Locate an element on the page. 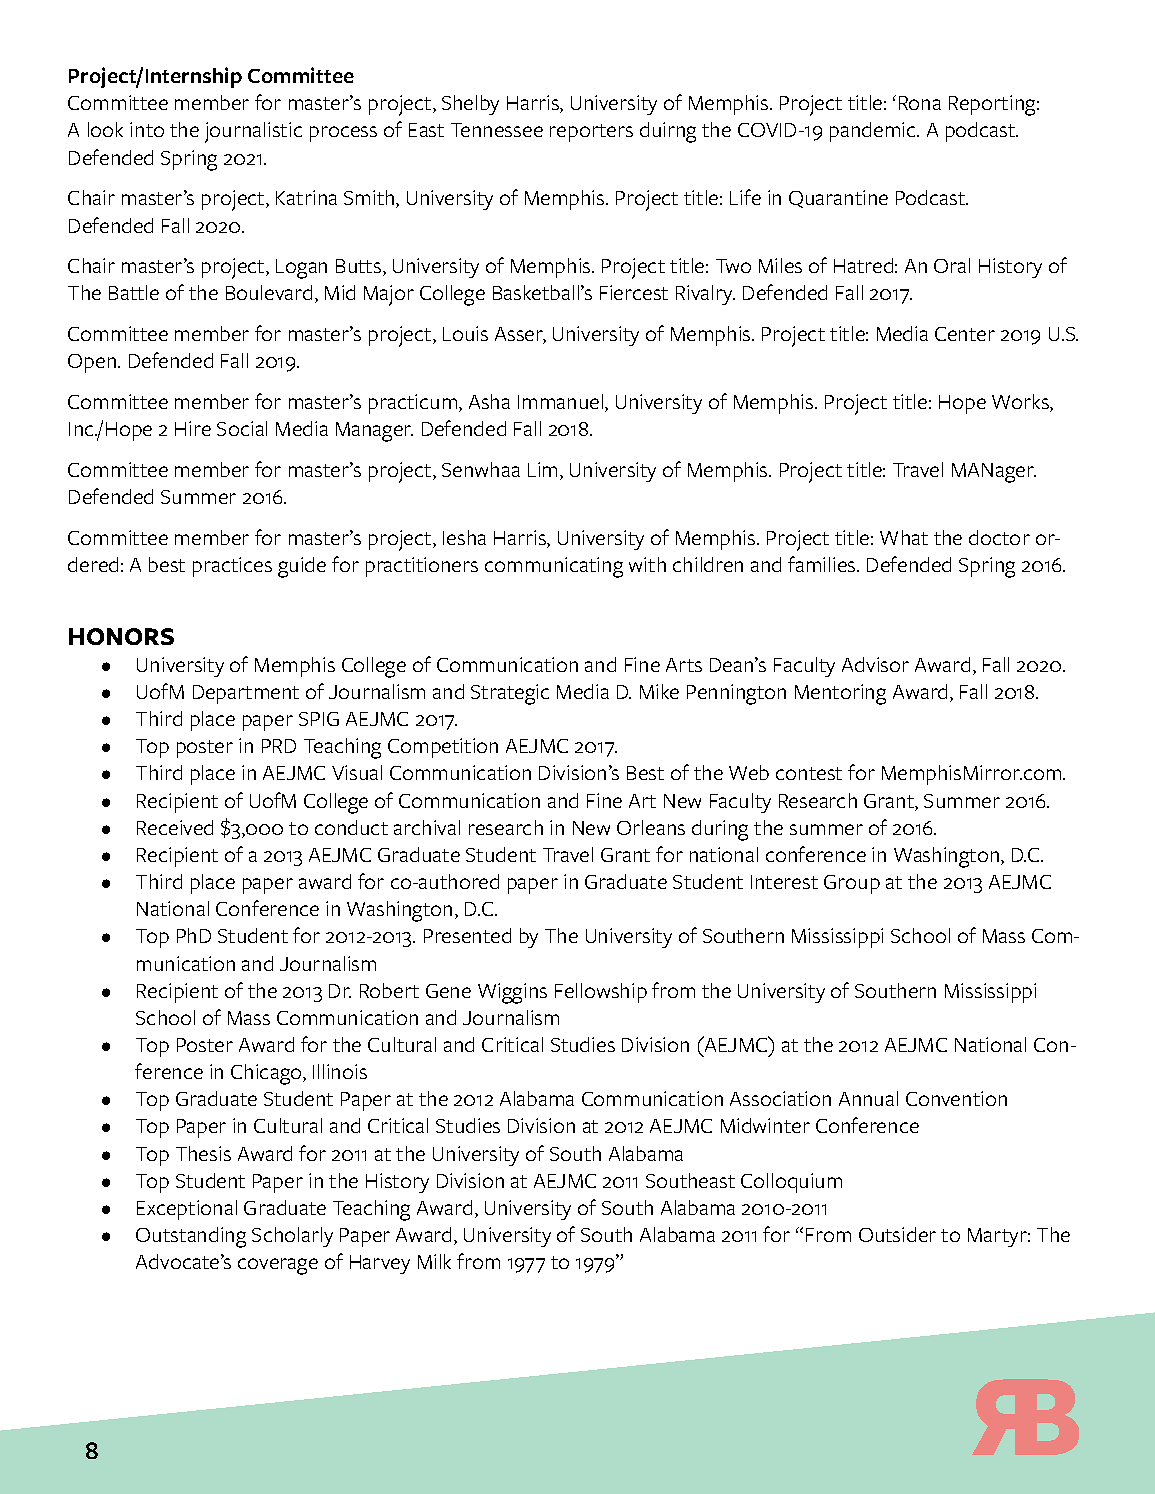 The width and height of the image is (1155, 1494). Outstanding is located at coordinates (191, 1237).
